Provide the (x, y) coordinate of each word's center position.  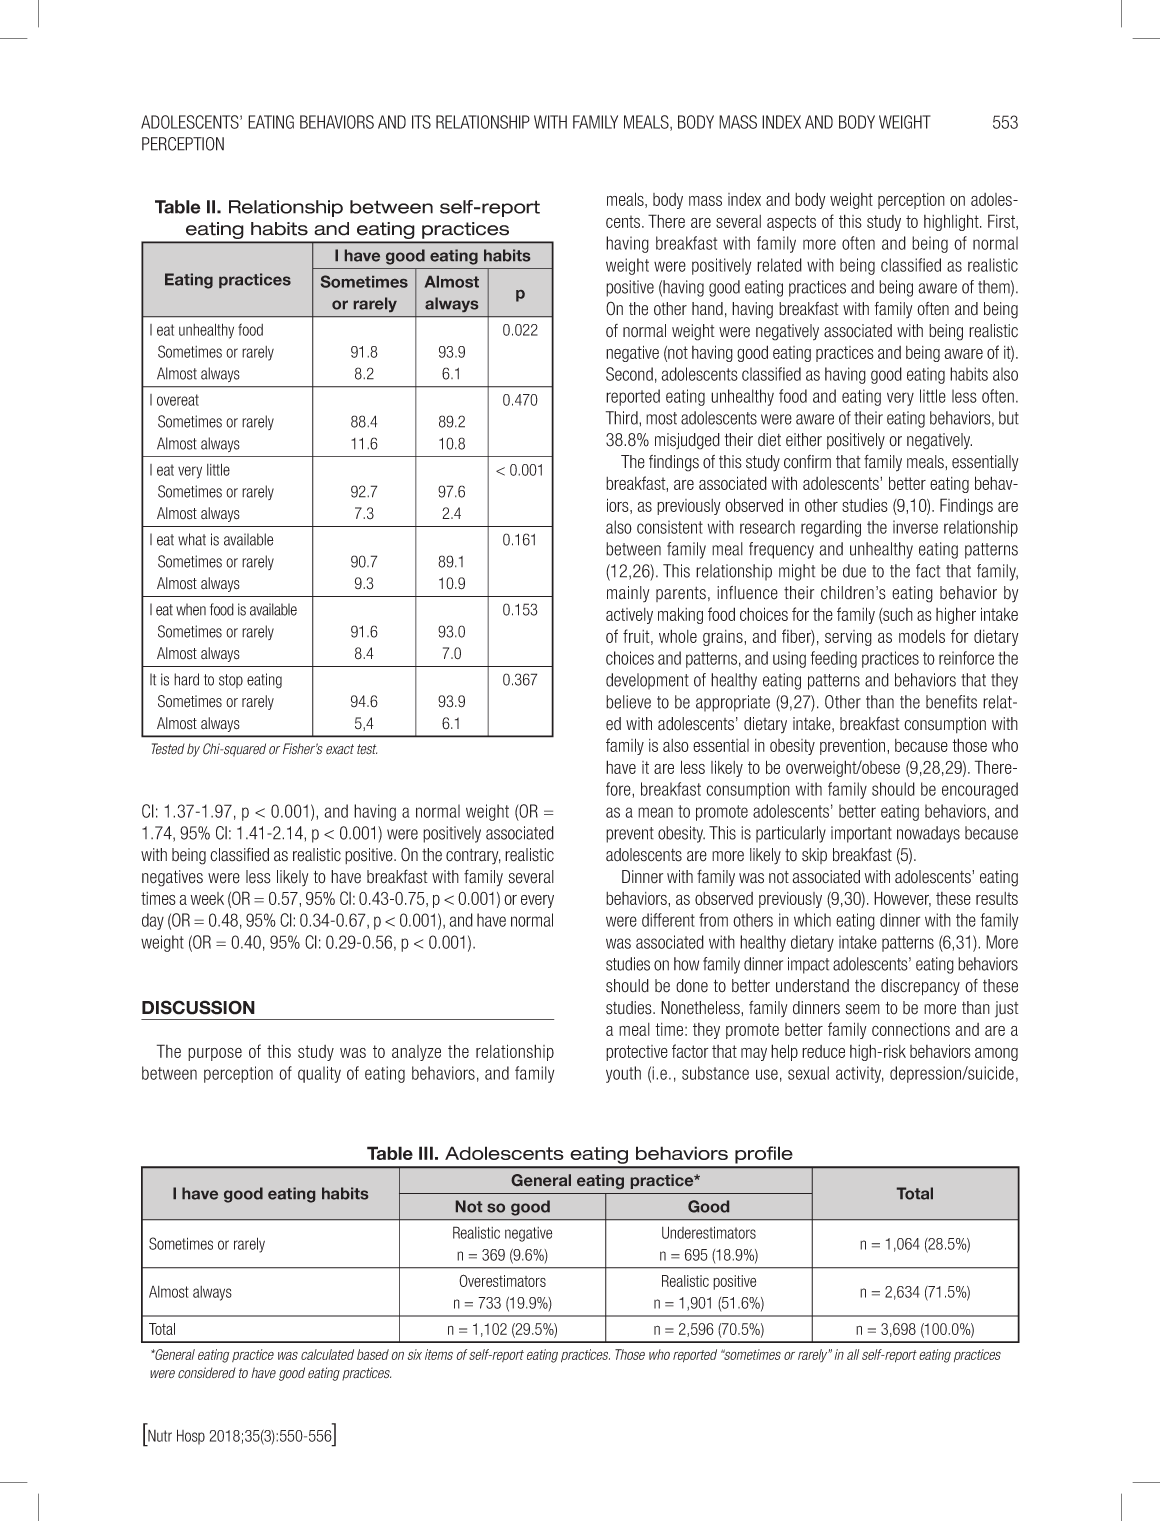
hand (707, 309)
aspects (791, 223)
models (922, 636)
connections (911, 1029)
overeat (178, 400)
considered (207, 1373)
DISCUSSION (198, 1007)
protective (637, 1053)
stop (231, 681)
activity (860, 1074)
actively (629, 616)
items (439, 1354)
